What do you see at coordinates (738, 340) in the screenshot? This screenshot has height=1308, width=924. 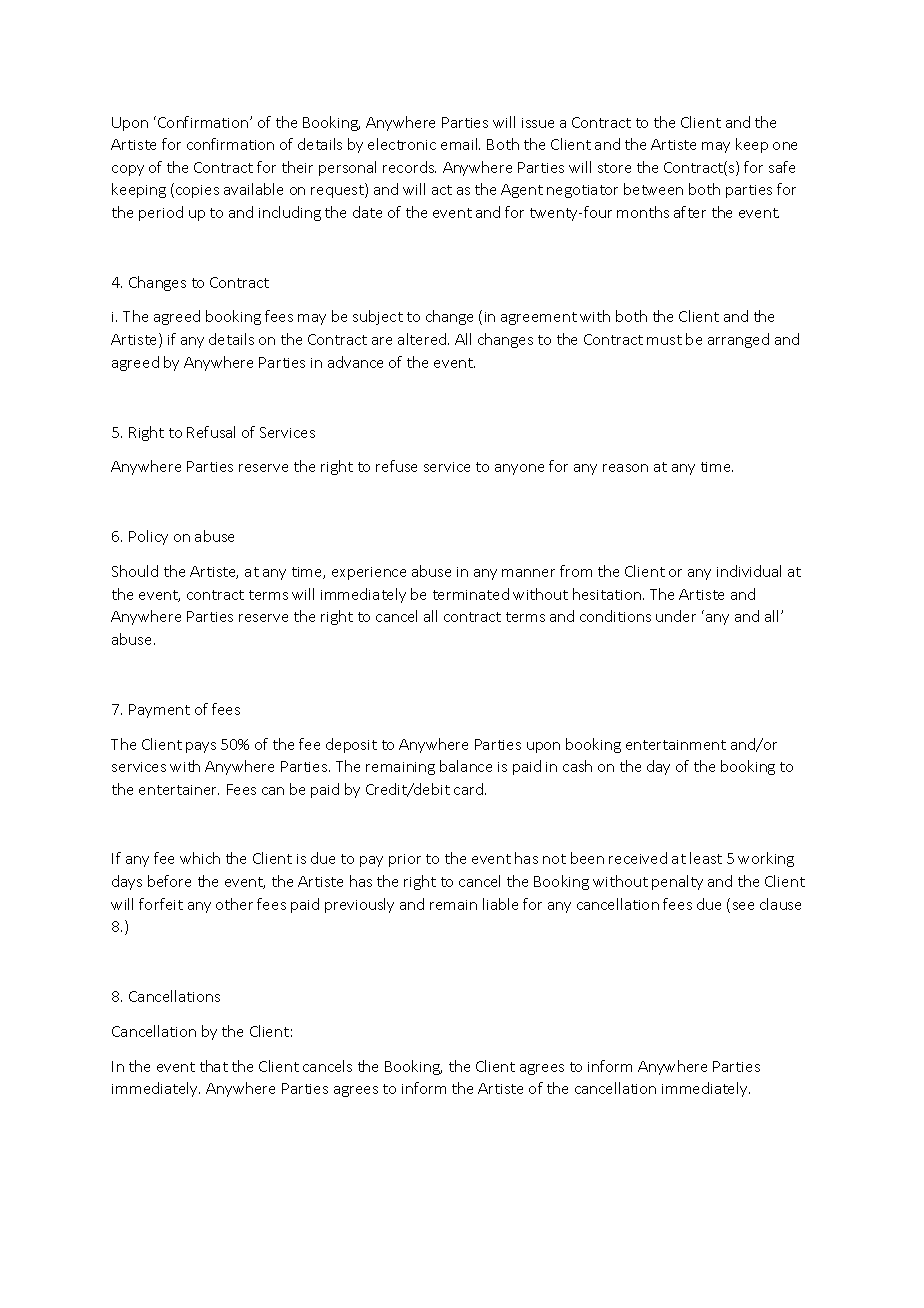 I see `arranged` at bounding box center [738, 340].
